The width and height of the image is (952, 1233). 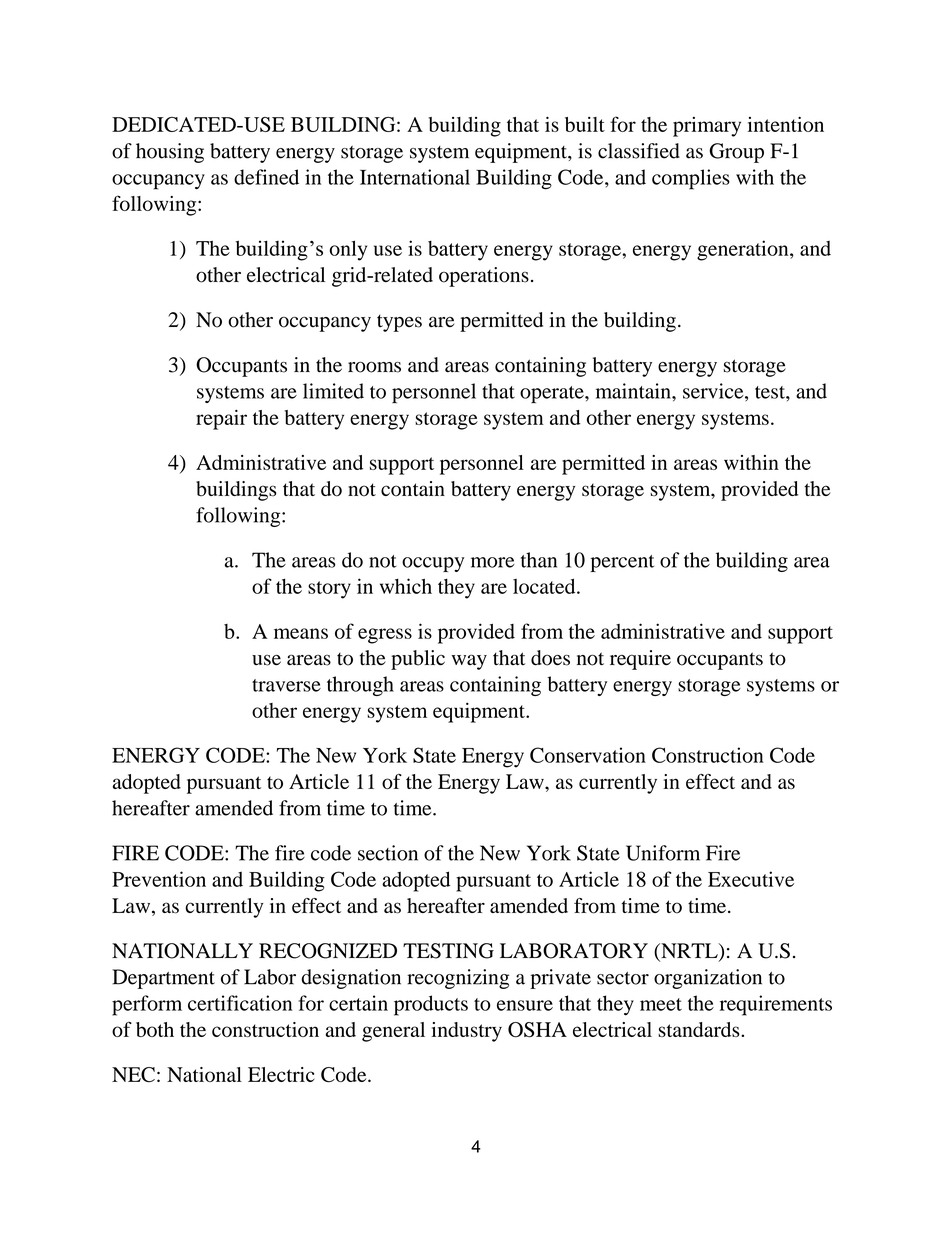 What do you see at coordinates (159, 879) in the image?
I see `Prevention` at bounding box center [159, 879].
